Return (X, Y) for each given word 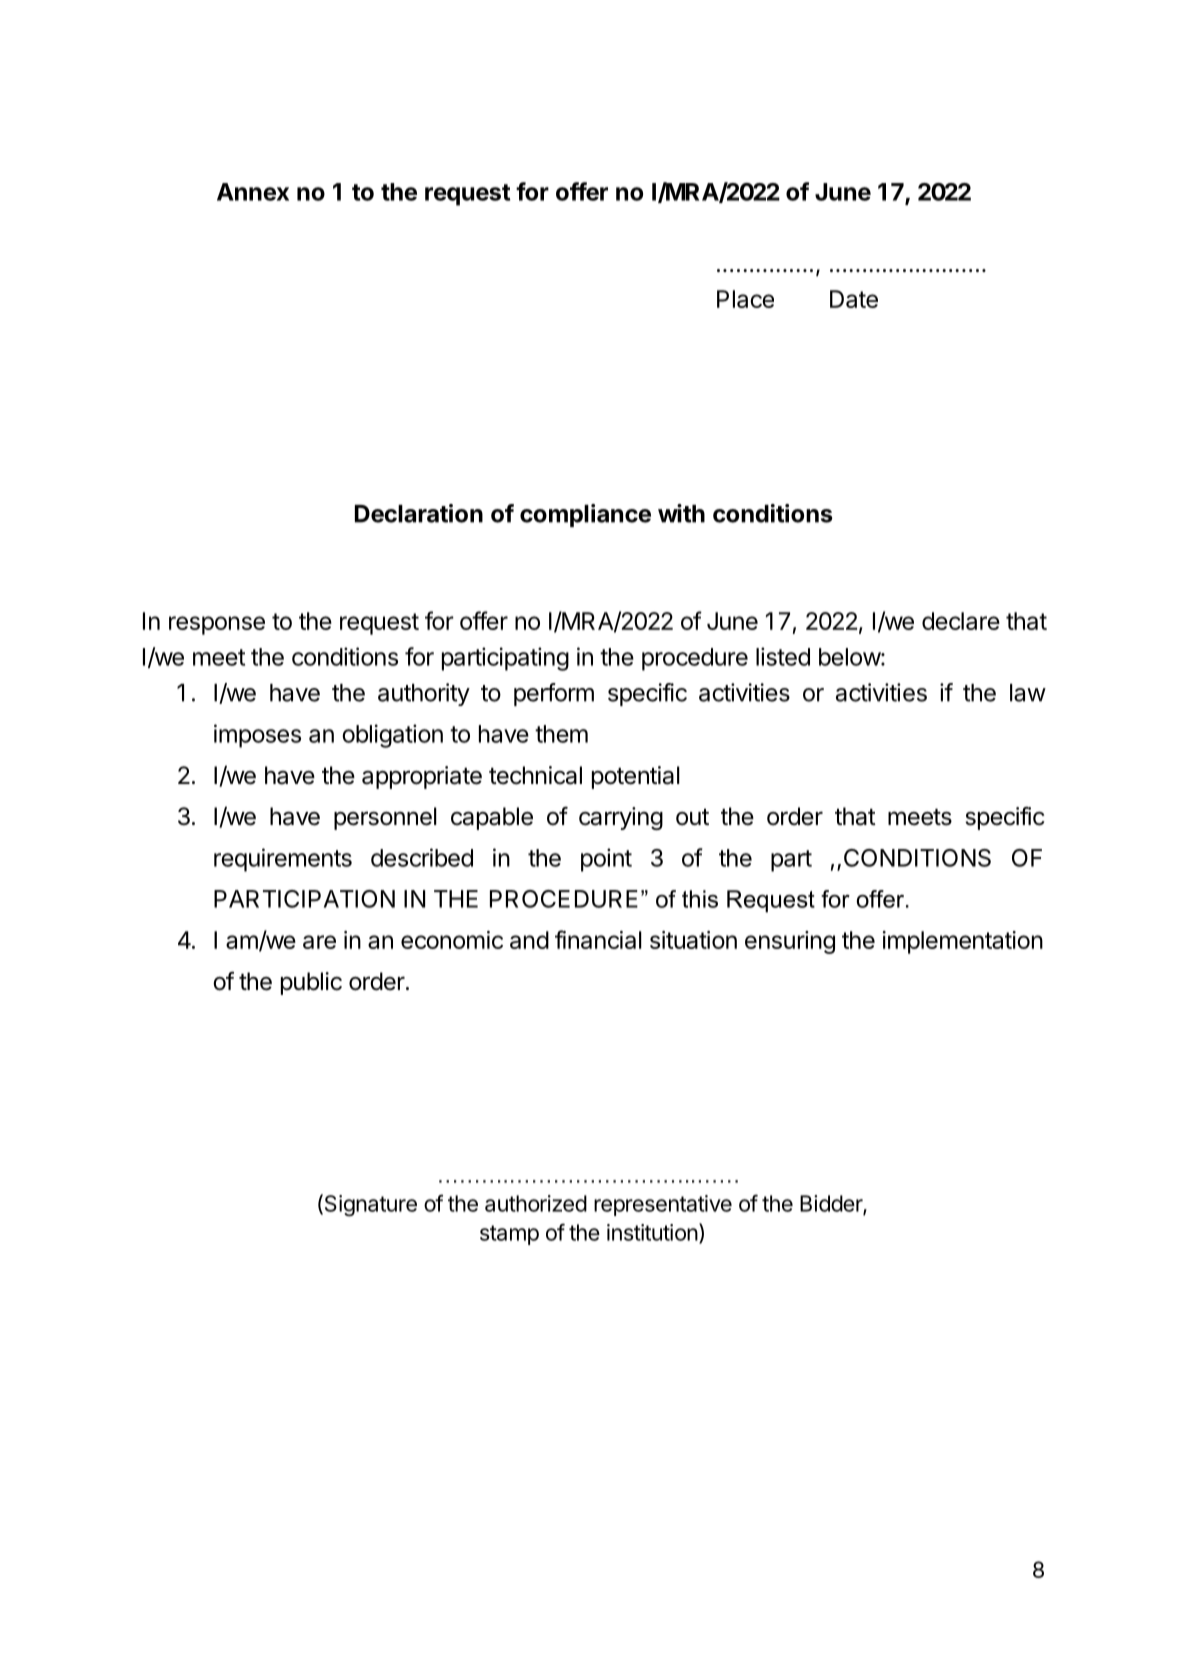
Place (745, 299)
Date (854, 299)
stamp (509, 1235)
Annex (253, 192)
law (1028, 693)
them (561, 734)
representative (663, 1205)
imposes (257, 736)
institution (652, 1232)
